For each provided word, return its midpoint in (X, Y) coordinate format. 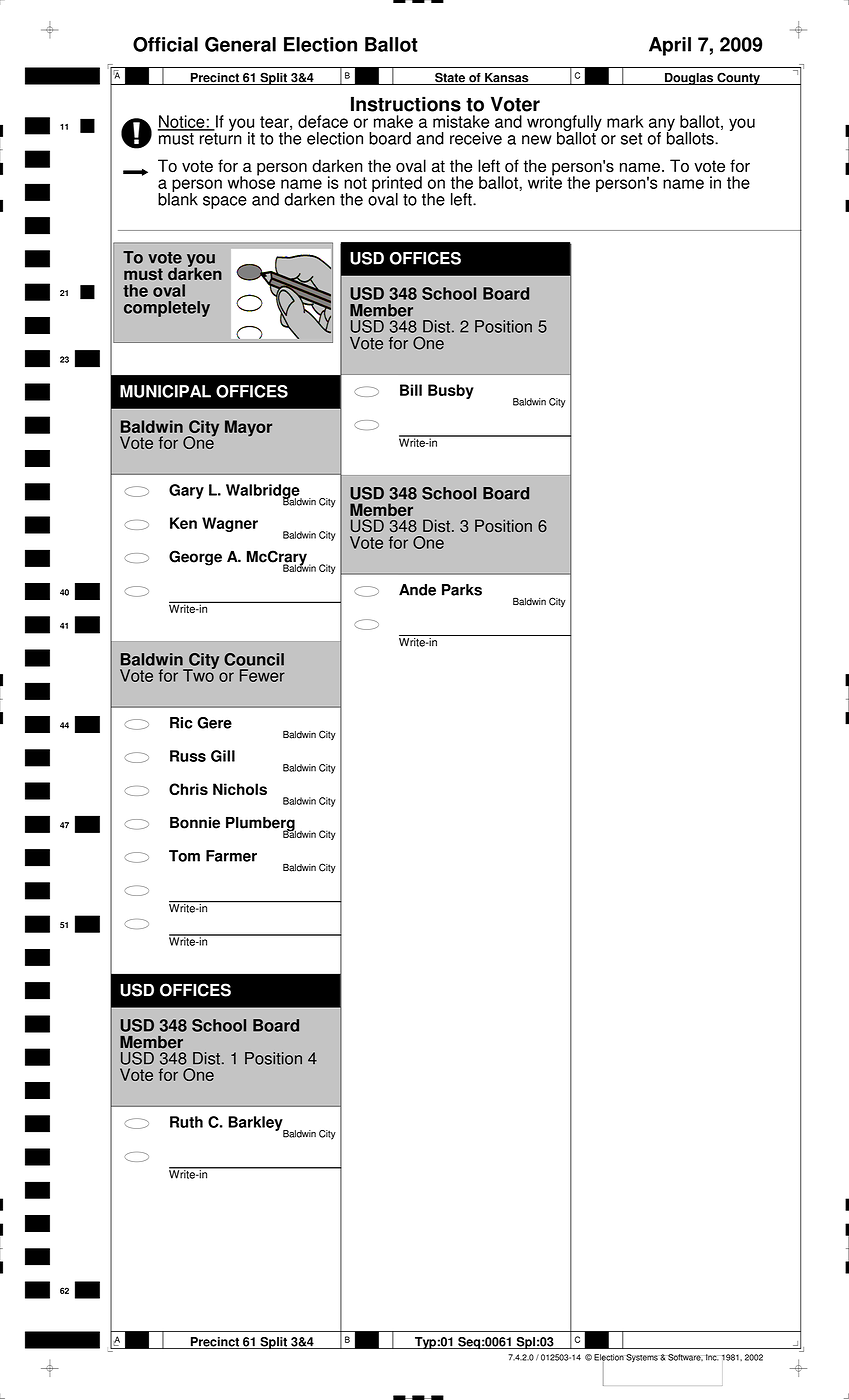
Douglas (689, 79)
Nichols (240, 789)
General (240, 44)
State (450, 78)
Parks (462, 590)
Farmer (231, 856)
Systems (642, 1358)
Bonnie (195, 823)
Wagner (230, 524)
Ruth (186, 1122)
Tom (184, 856)
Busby (451, 391)
